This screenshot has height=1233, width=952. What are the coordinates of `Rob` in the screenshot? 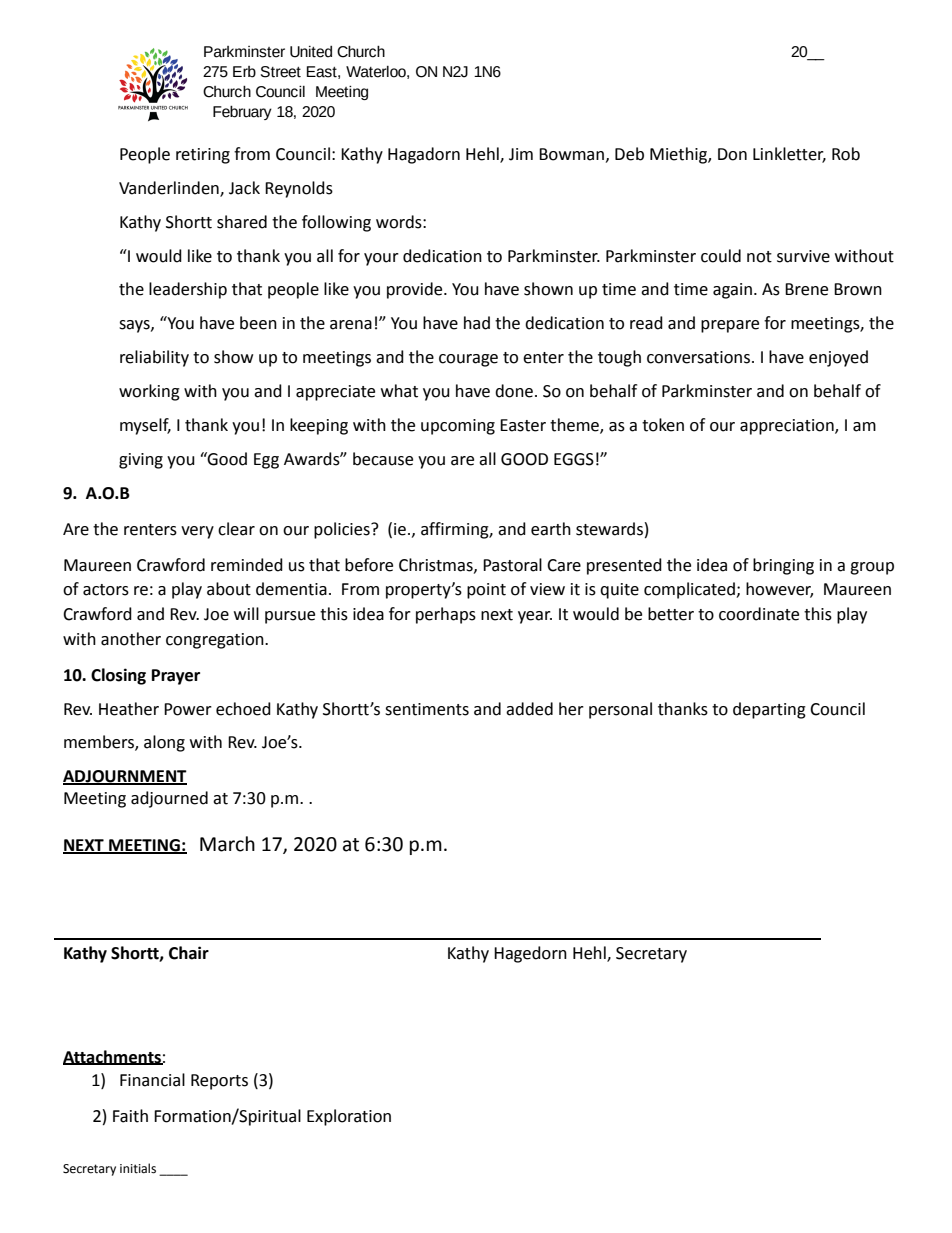 It's located at (846, 154).
